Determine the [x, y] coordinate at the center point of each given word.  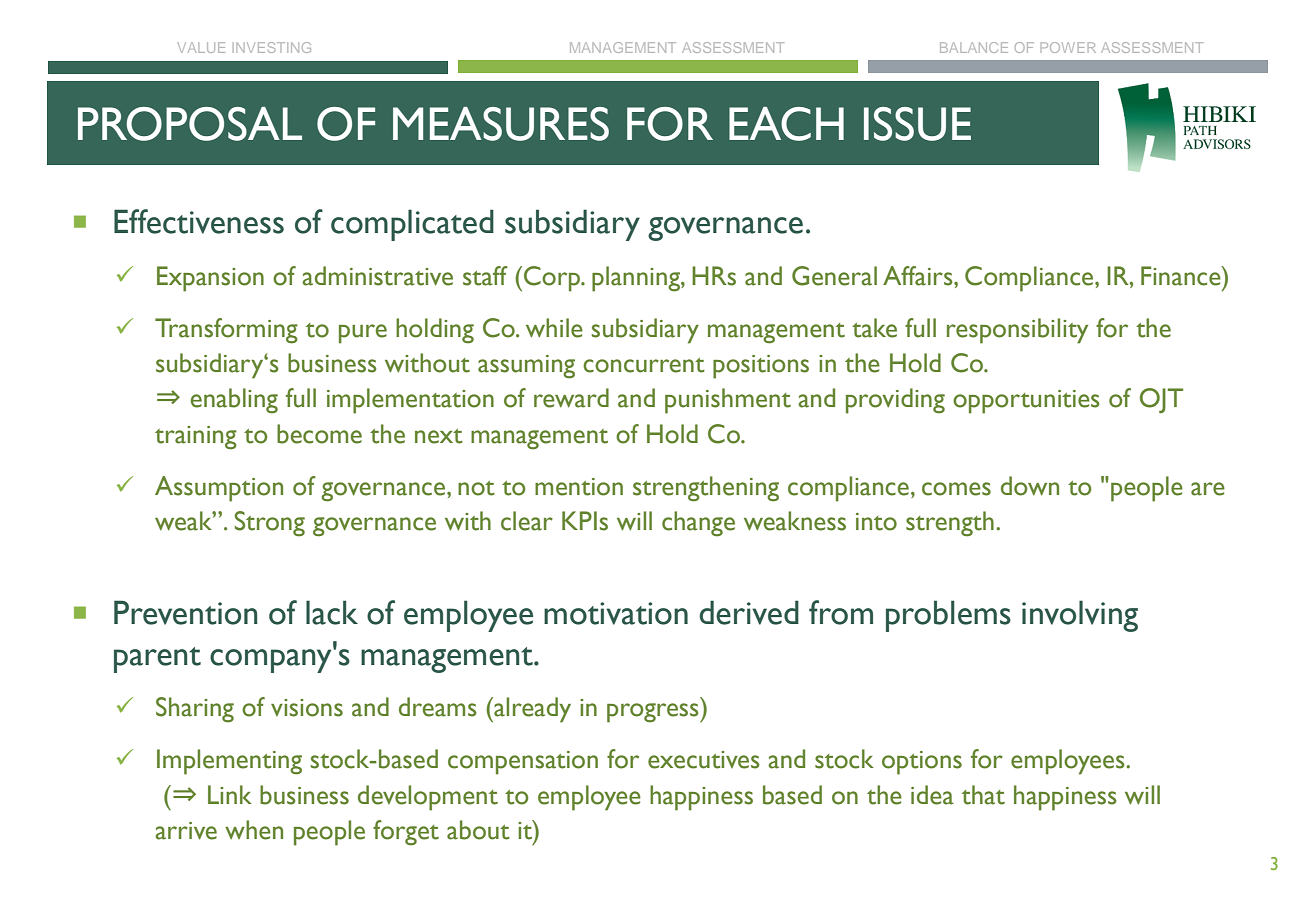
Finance [1182, 276]
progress [654, 713]
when [254, 830]
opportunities [1026, 402]
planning [637, 279]
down [1030, 486]
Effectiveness [199, 221]
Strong [270, 524]
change [698, 524]
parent [157, 660]
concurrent [644, 365]
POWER [1068, 47]
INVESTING [272, 47]
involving [1080, 616]
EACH [786, 124]
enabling [234, 401]
